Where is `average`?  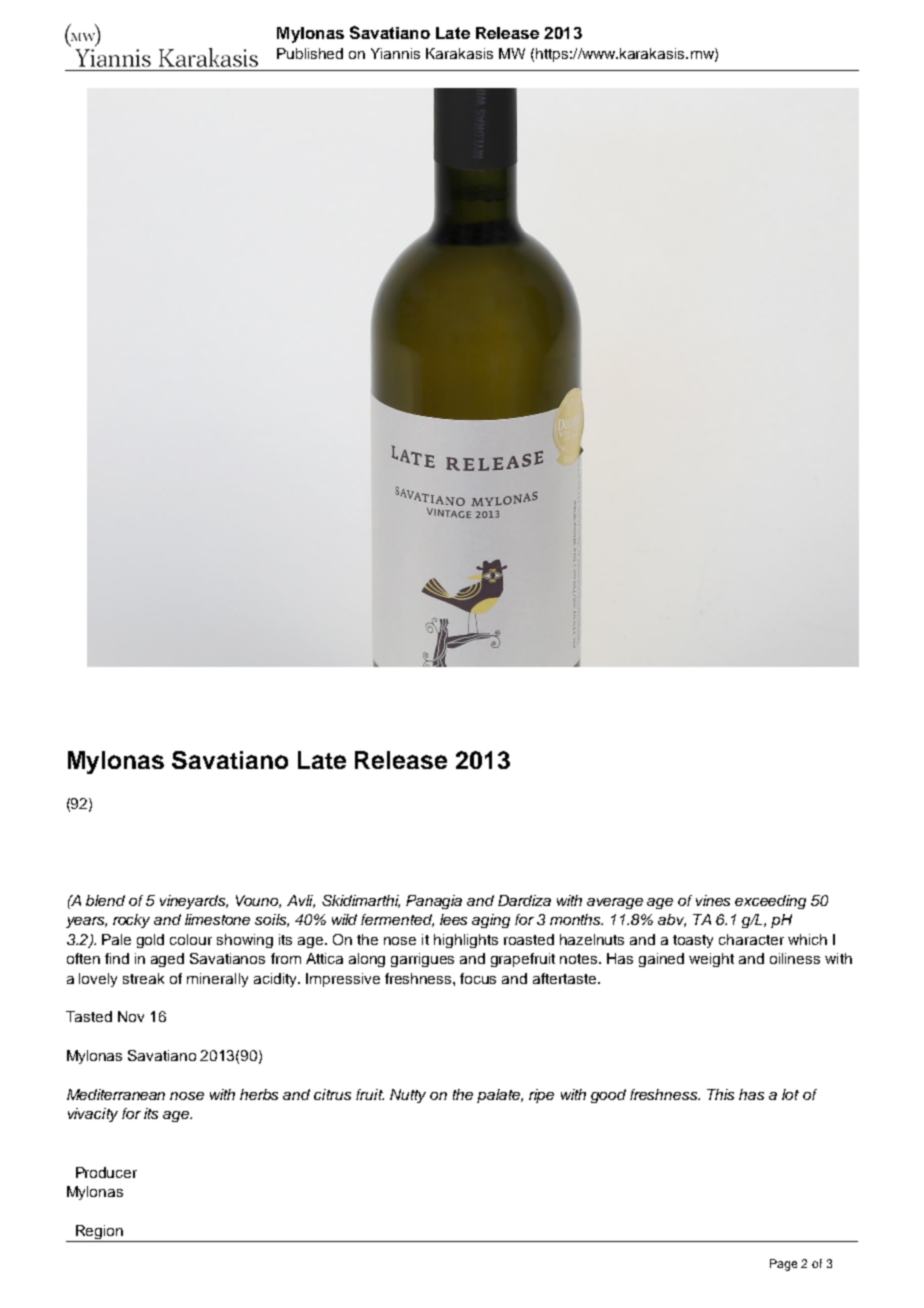 average is located at coordinates (615, 903).
